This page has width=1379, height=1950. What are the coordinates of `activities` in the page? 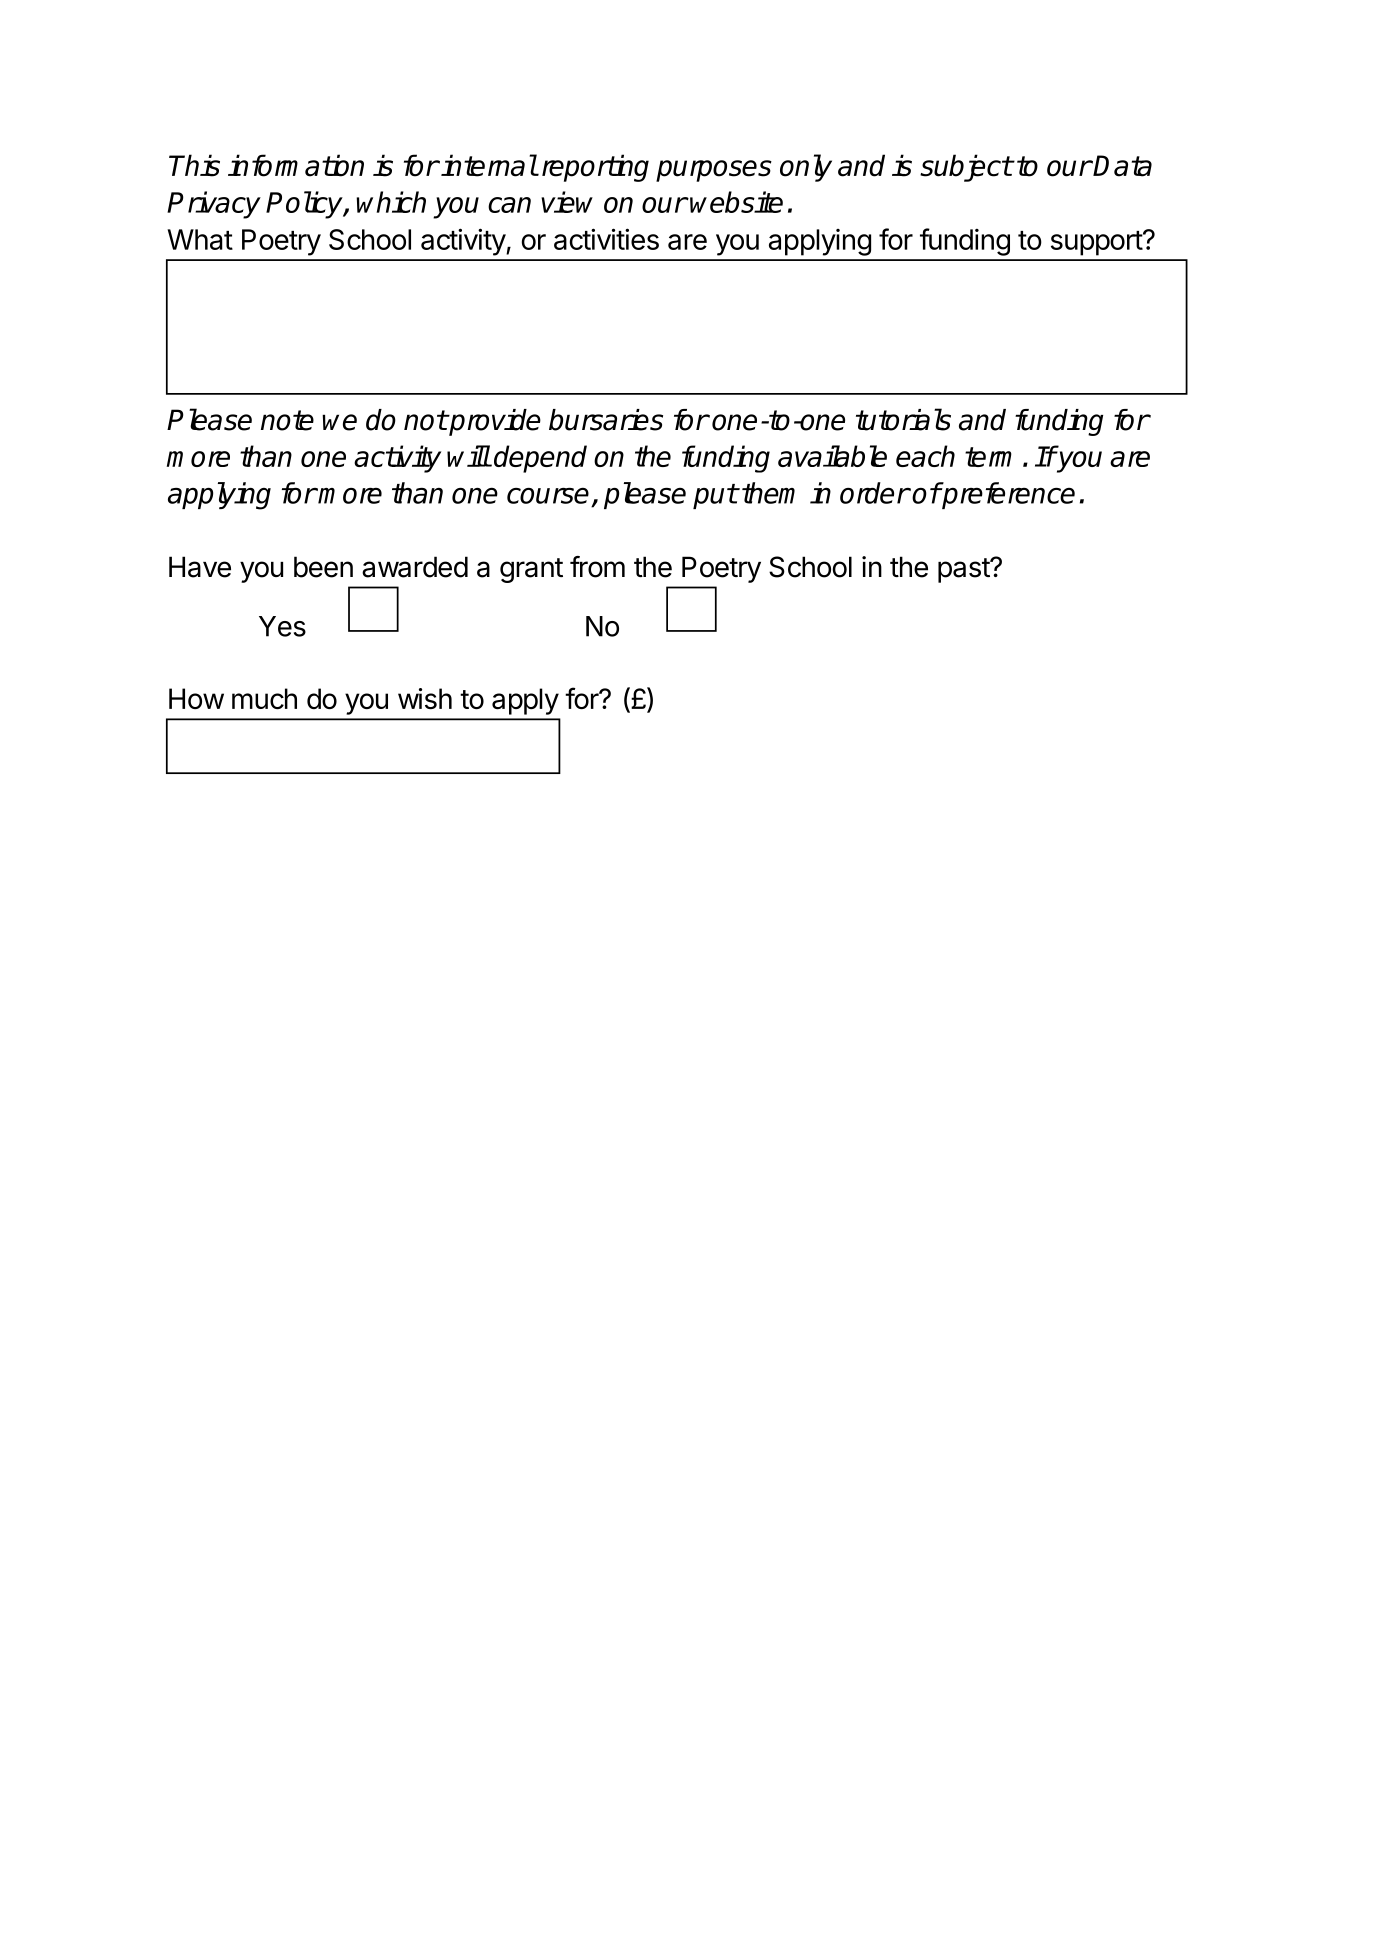 It's located at (606, 239).
